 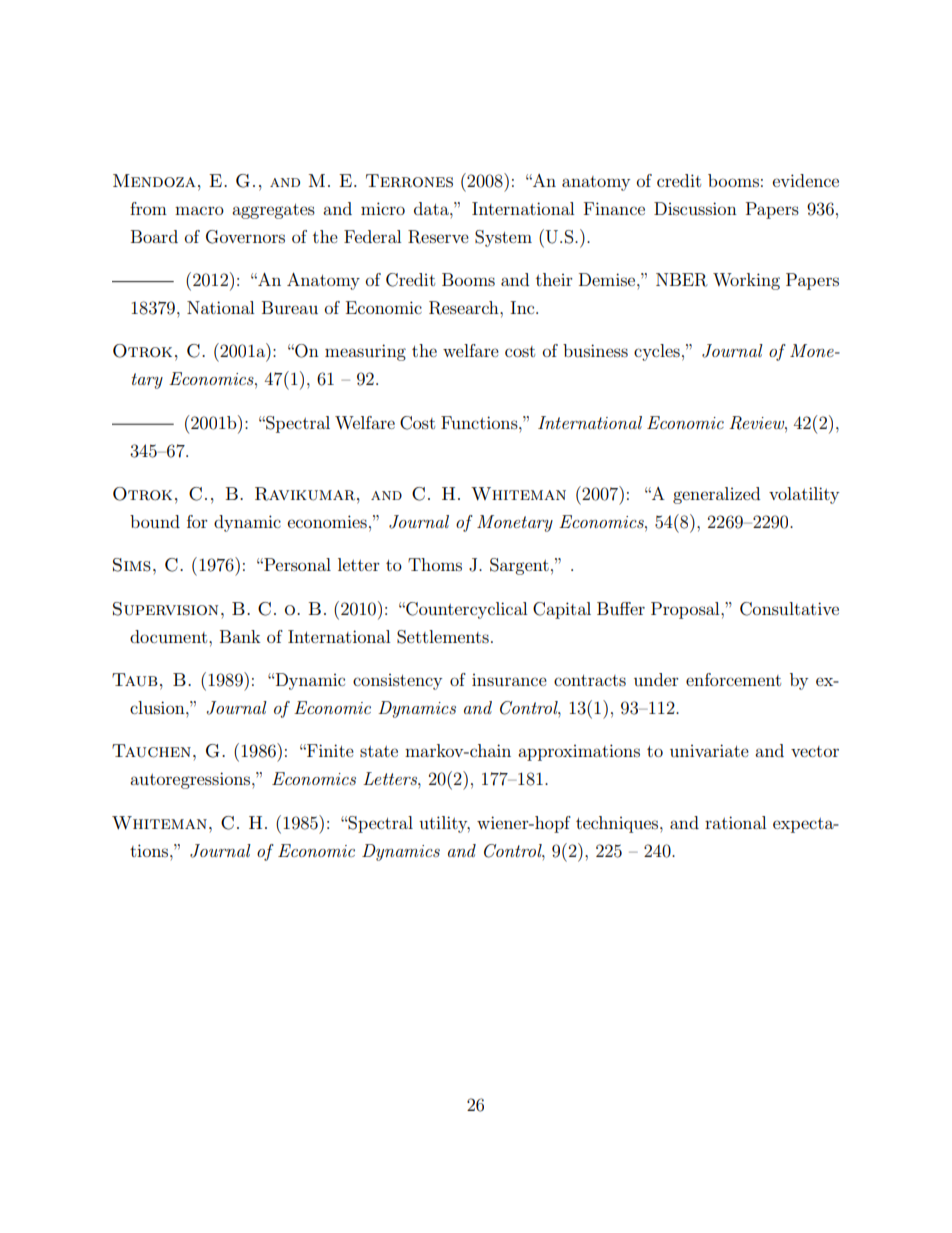 What do you see at coordinates (199, 210) in the screenshot?
I see `macro` at bounding box center [199, 210].
